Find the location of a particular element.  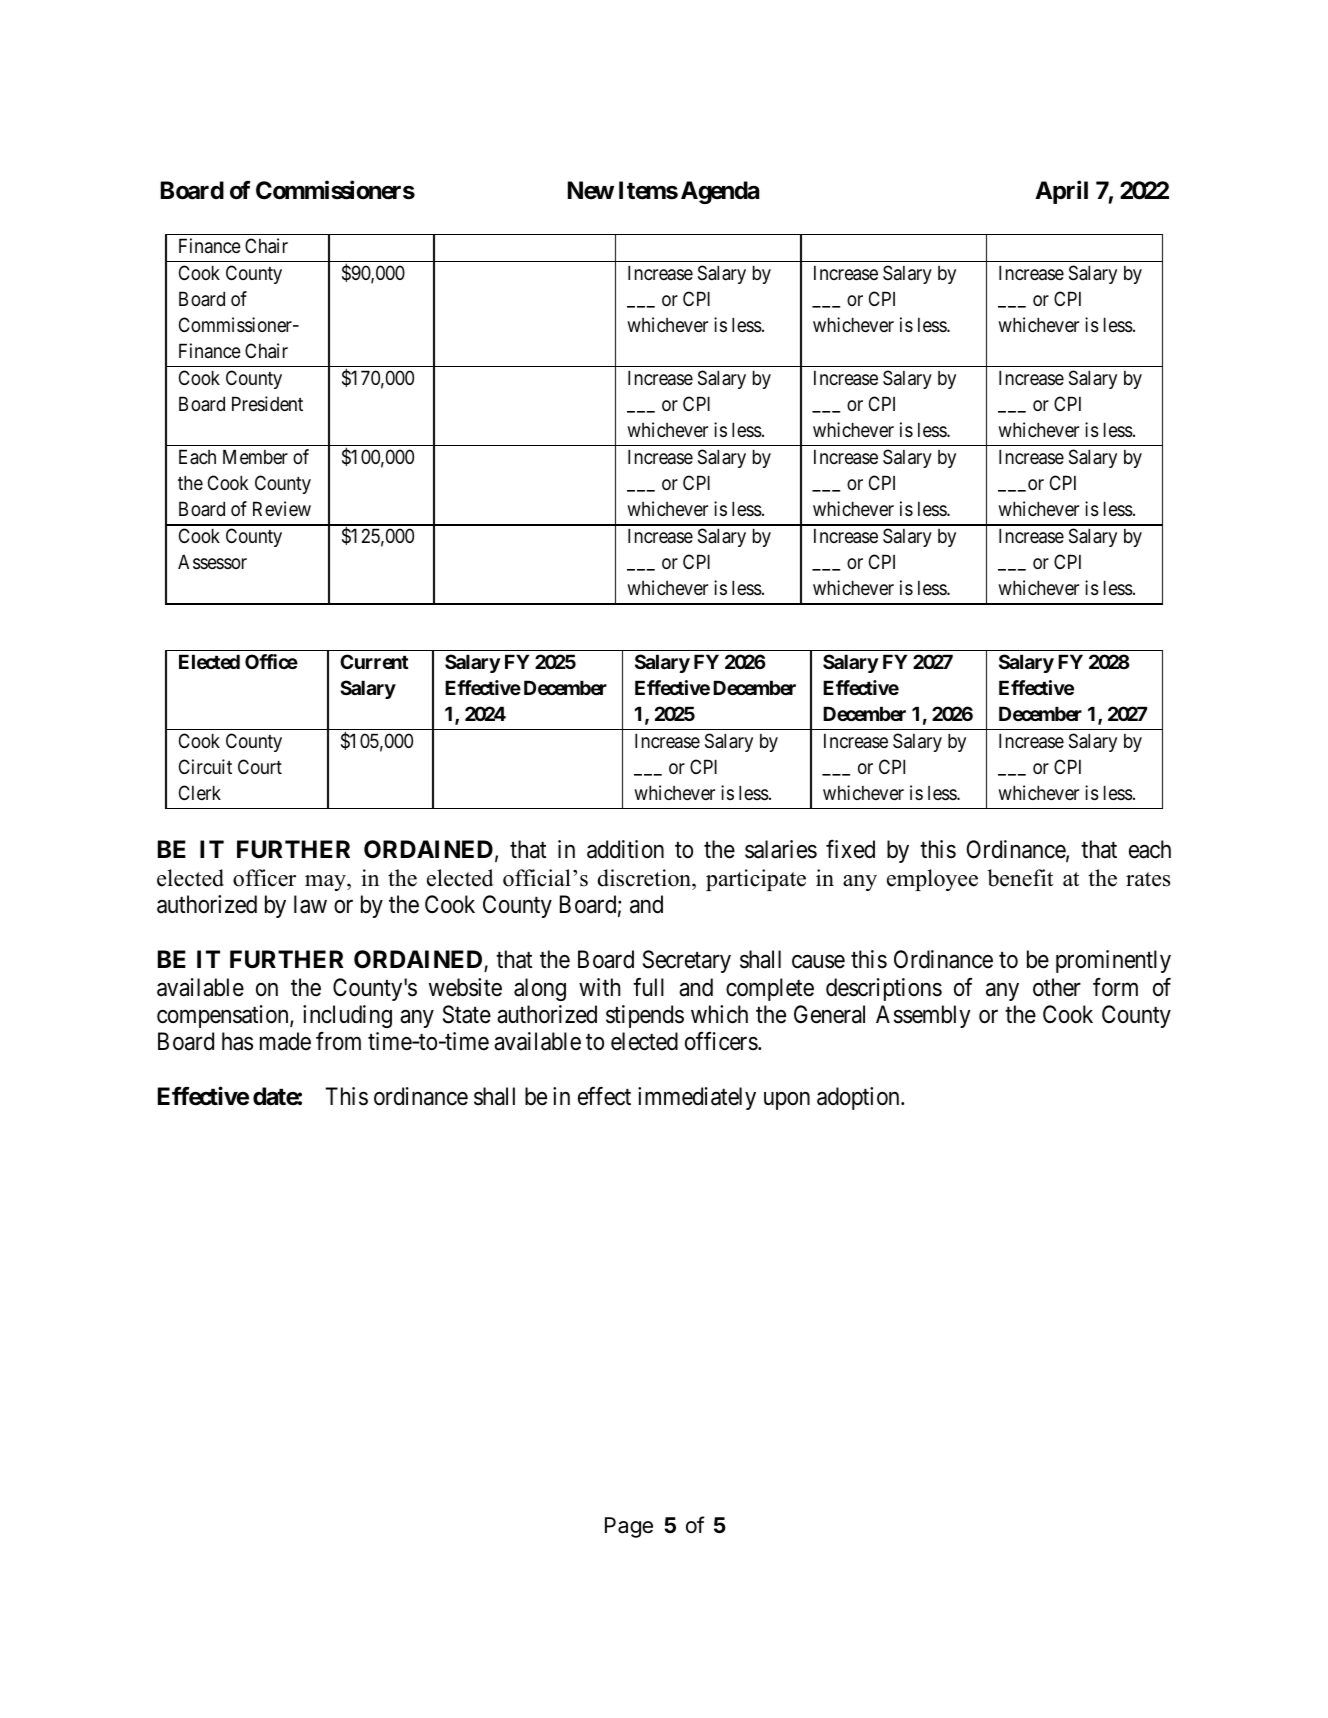

Current is located at coordinates (374, 661).
